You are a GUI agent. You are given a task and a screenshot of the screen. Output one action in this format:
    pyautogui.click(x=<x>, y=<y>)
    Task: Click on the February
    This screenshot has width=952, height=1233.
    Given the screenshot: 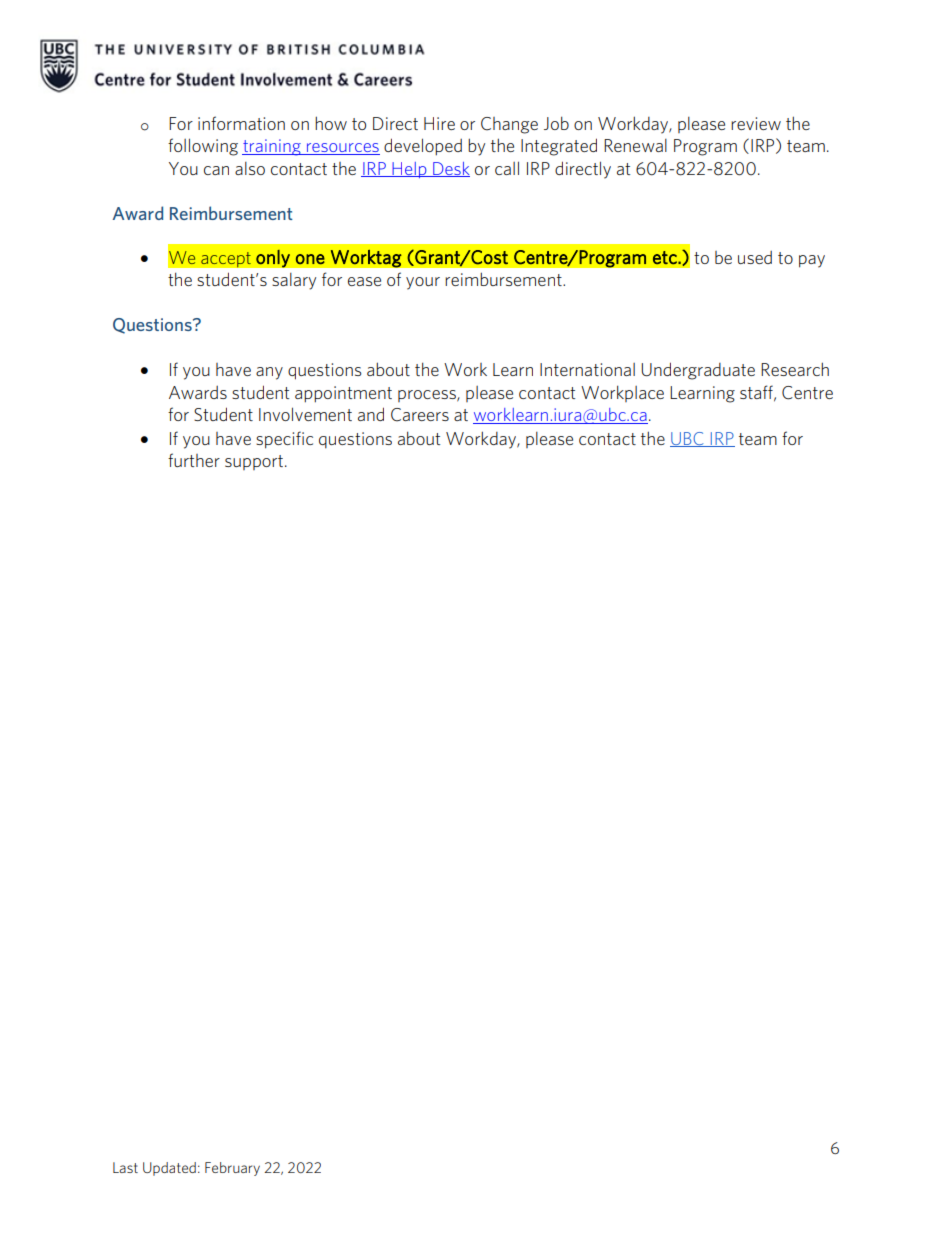 What is the action you would take?
    pyautogui.click(x=232, y=1169)
